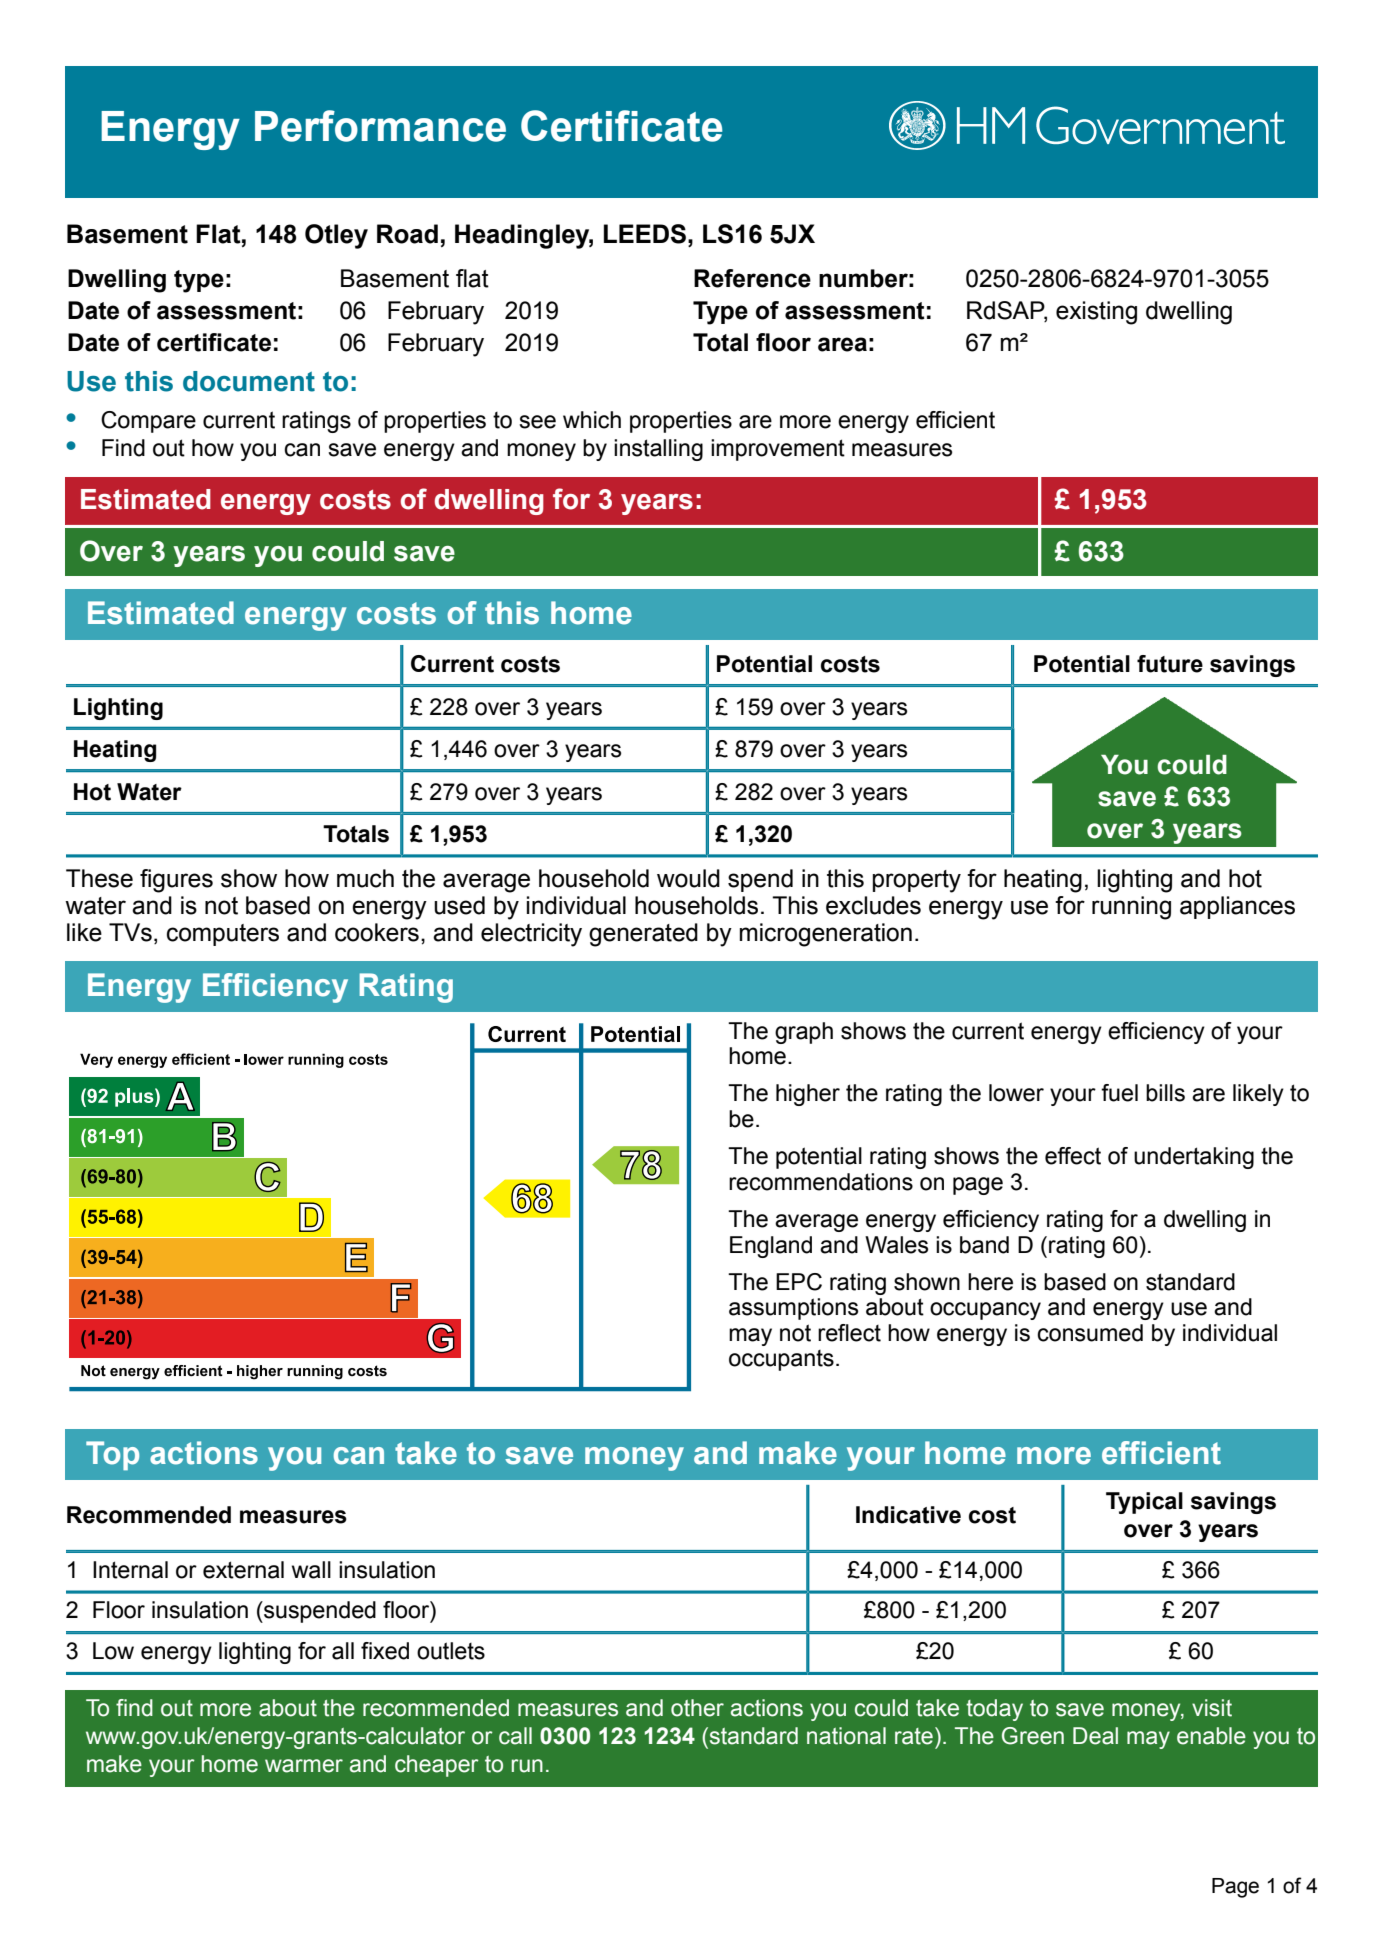  Describe the element at coordinates (1170, 664) in the screenshot. I see `future` at that location.
